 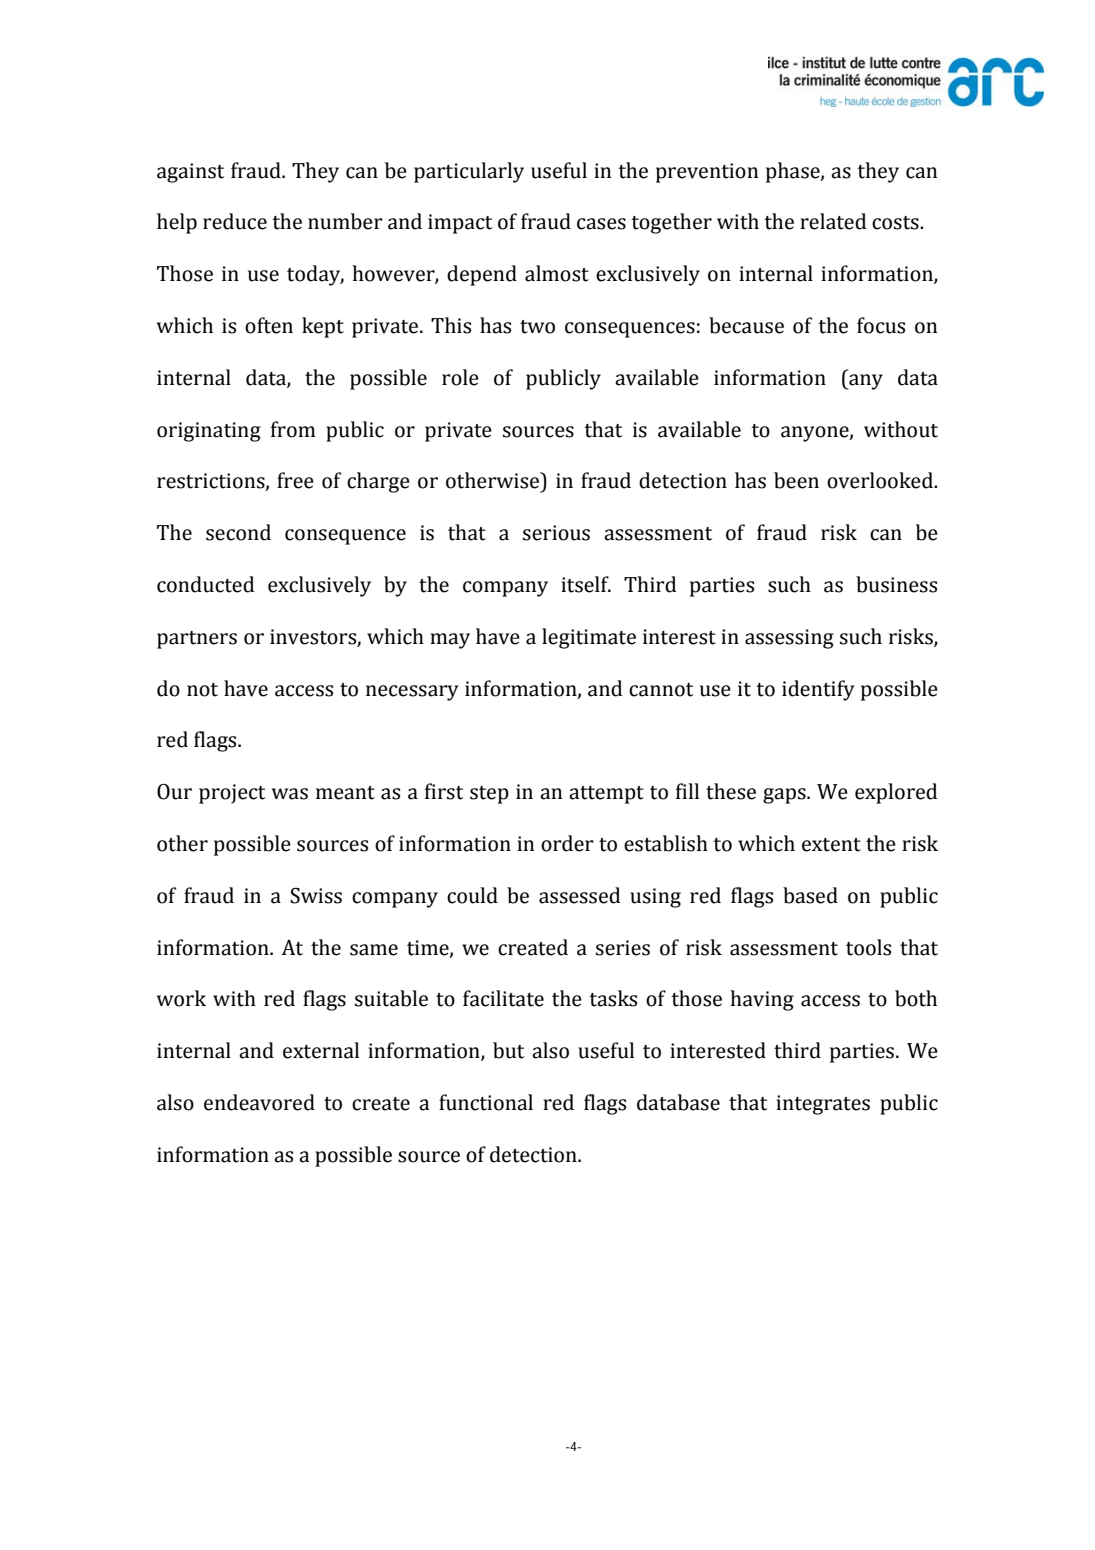 What do you see at coordinates (259, 1102) in the screenshot?
I see `endeavored` at bounding box center [259, 1102].
